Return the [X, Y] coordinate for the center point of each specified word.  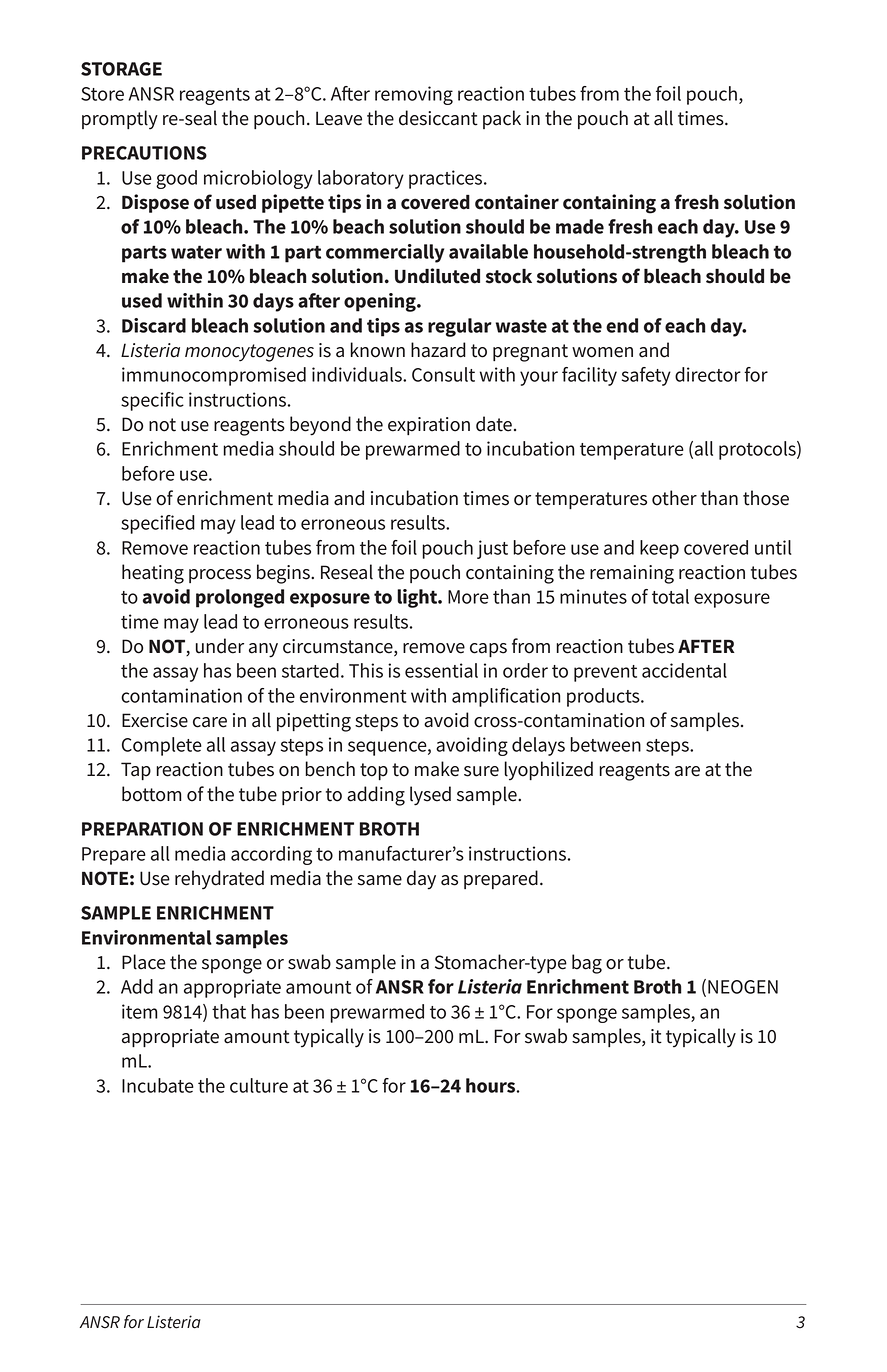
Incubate [158, 1085]
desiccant [438, 118]
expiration [429, 426]
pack [502, 119]
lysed [430, 796]
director [708, 374]
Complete [162, 746]
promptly [120, 120]
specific [152, 401]
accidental [684, 670]
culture [259, 1085]
